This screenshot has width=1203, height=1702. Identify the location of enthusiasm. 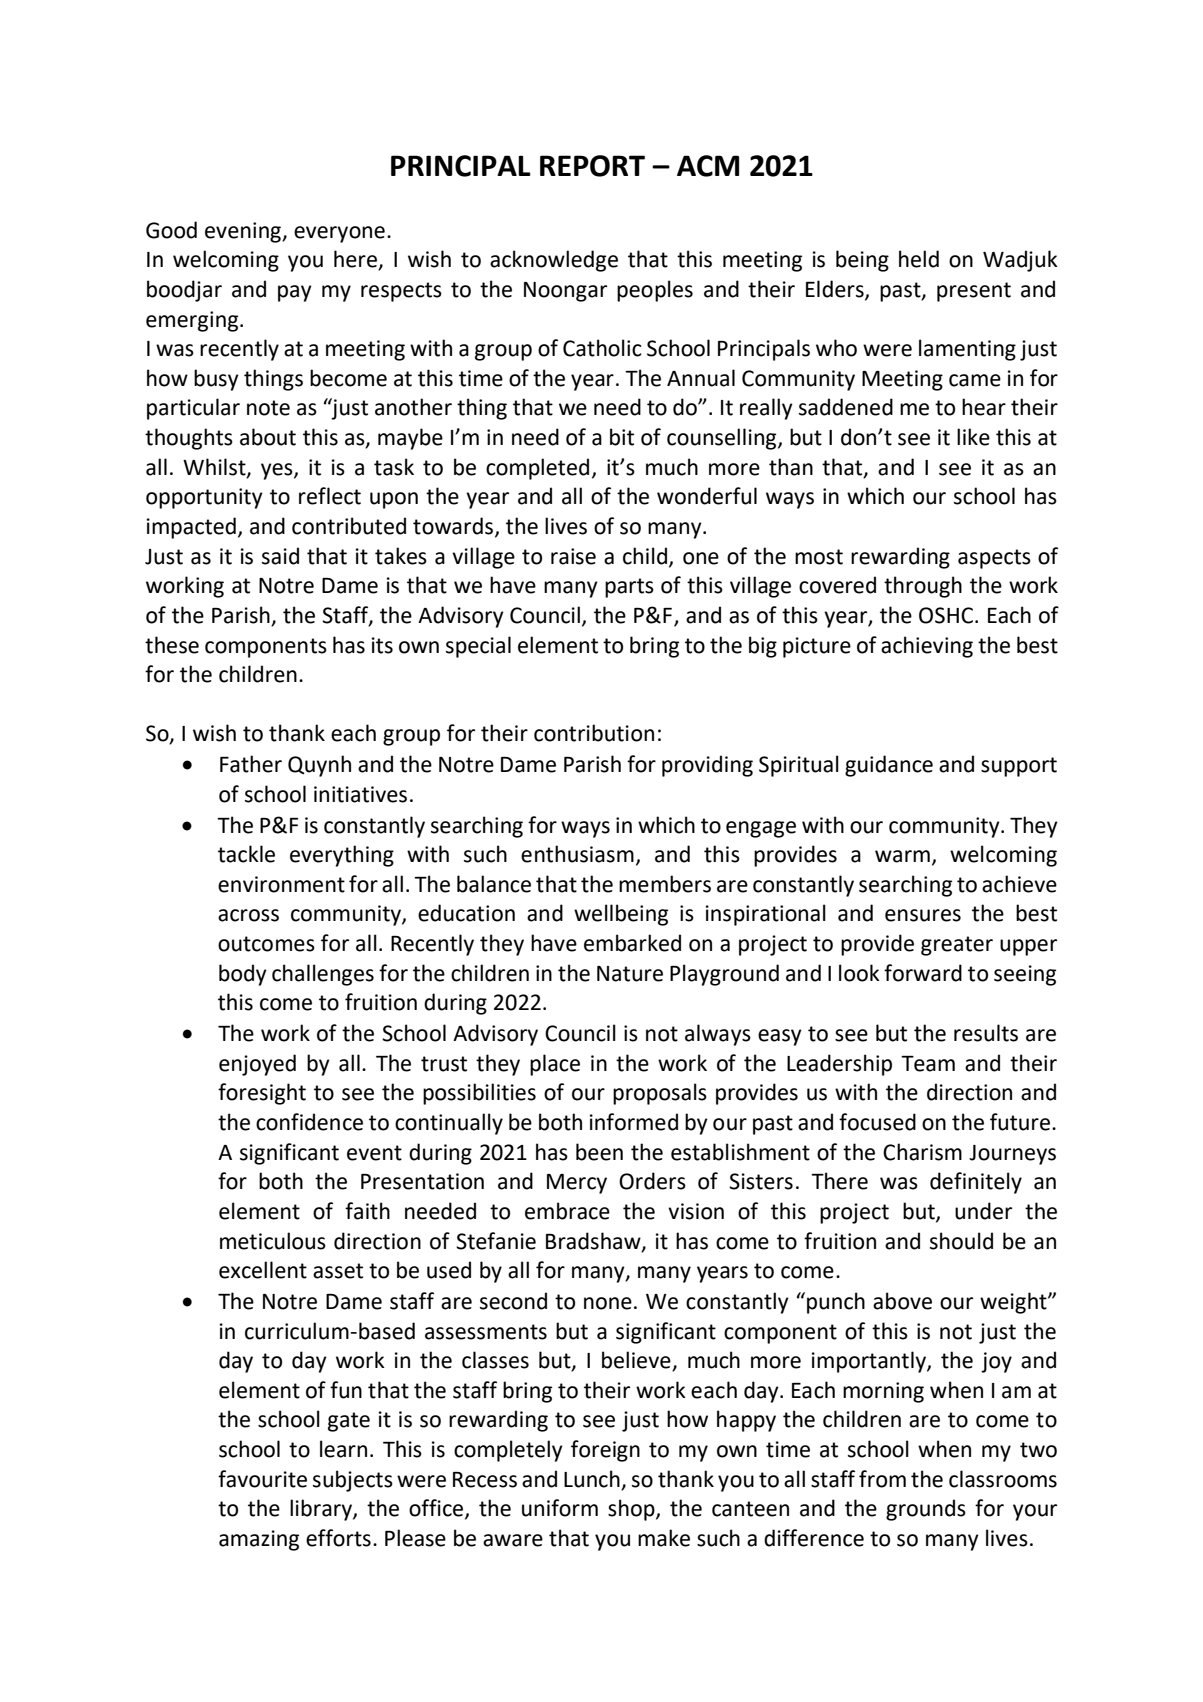
(577, 854).
